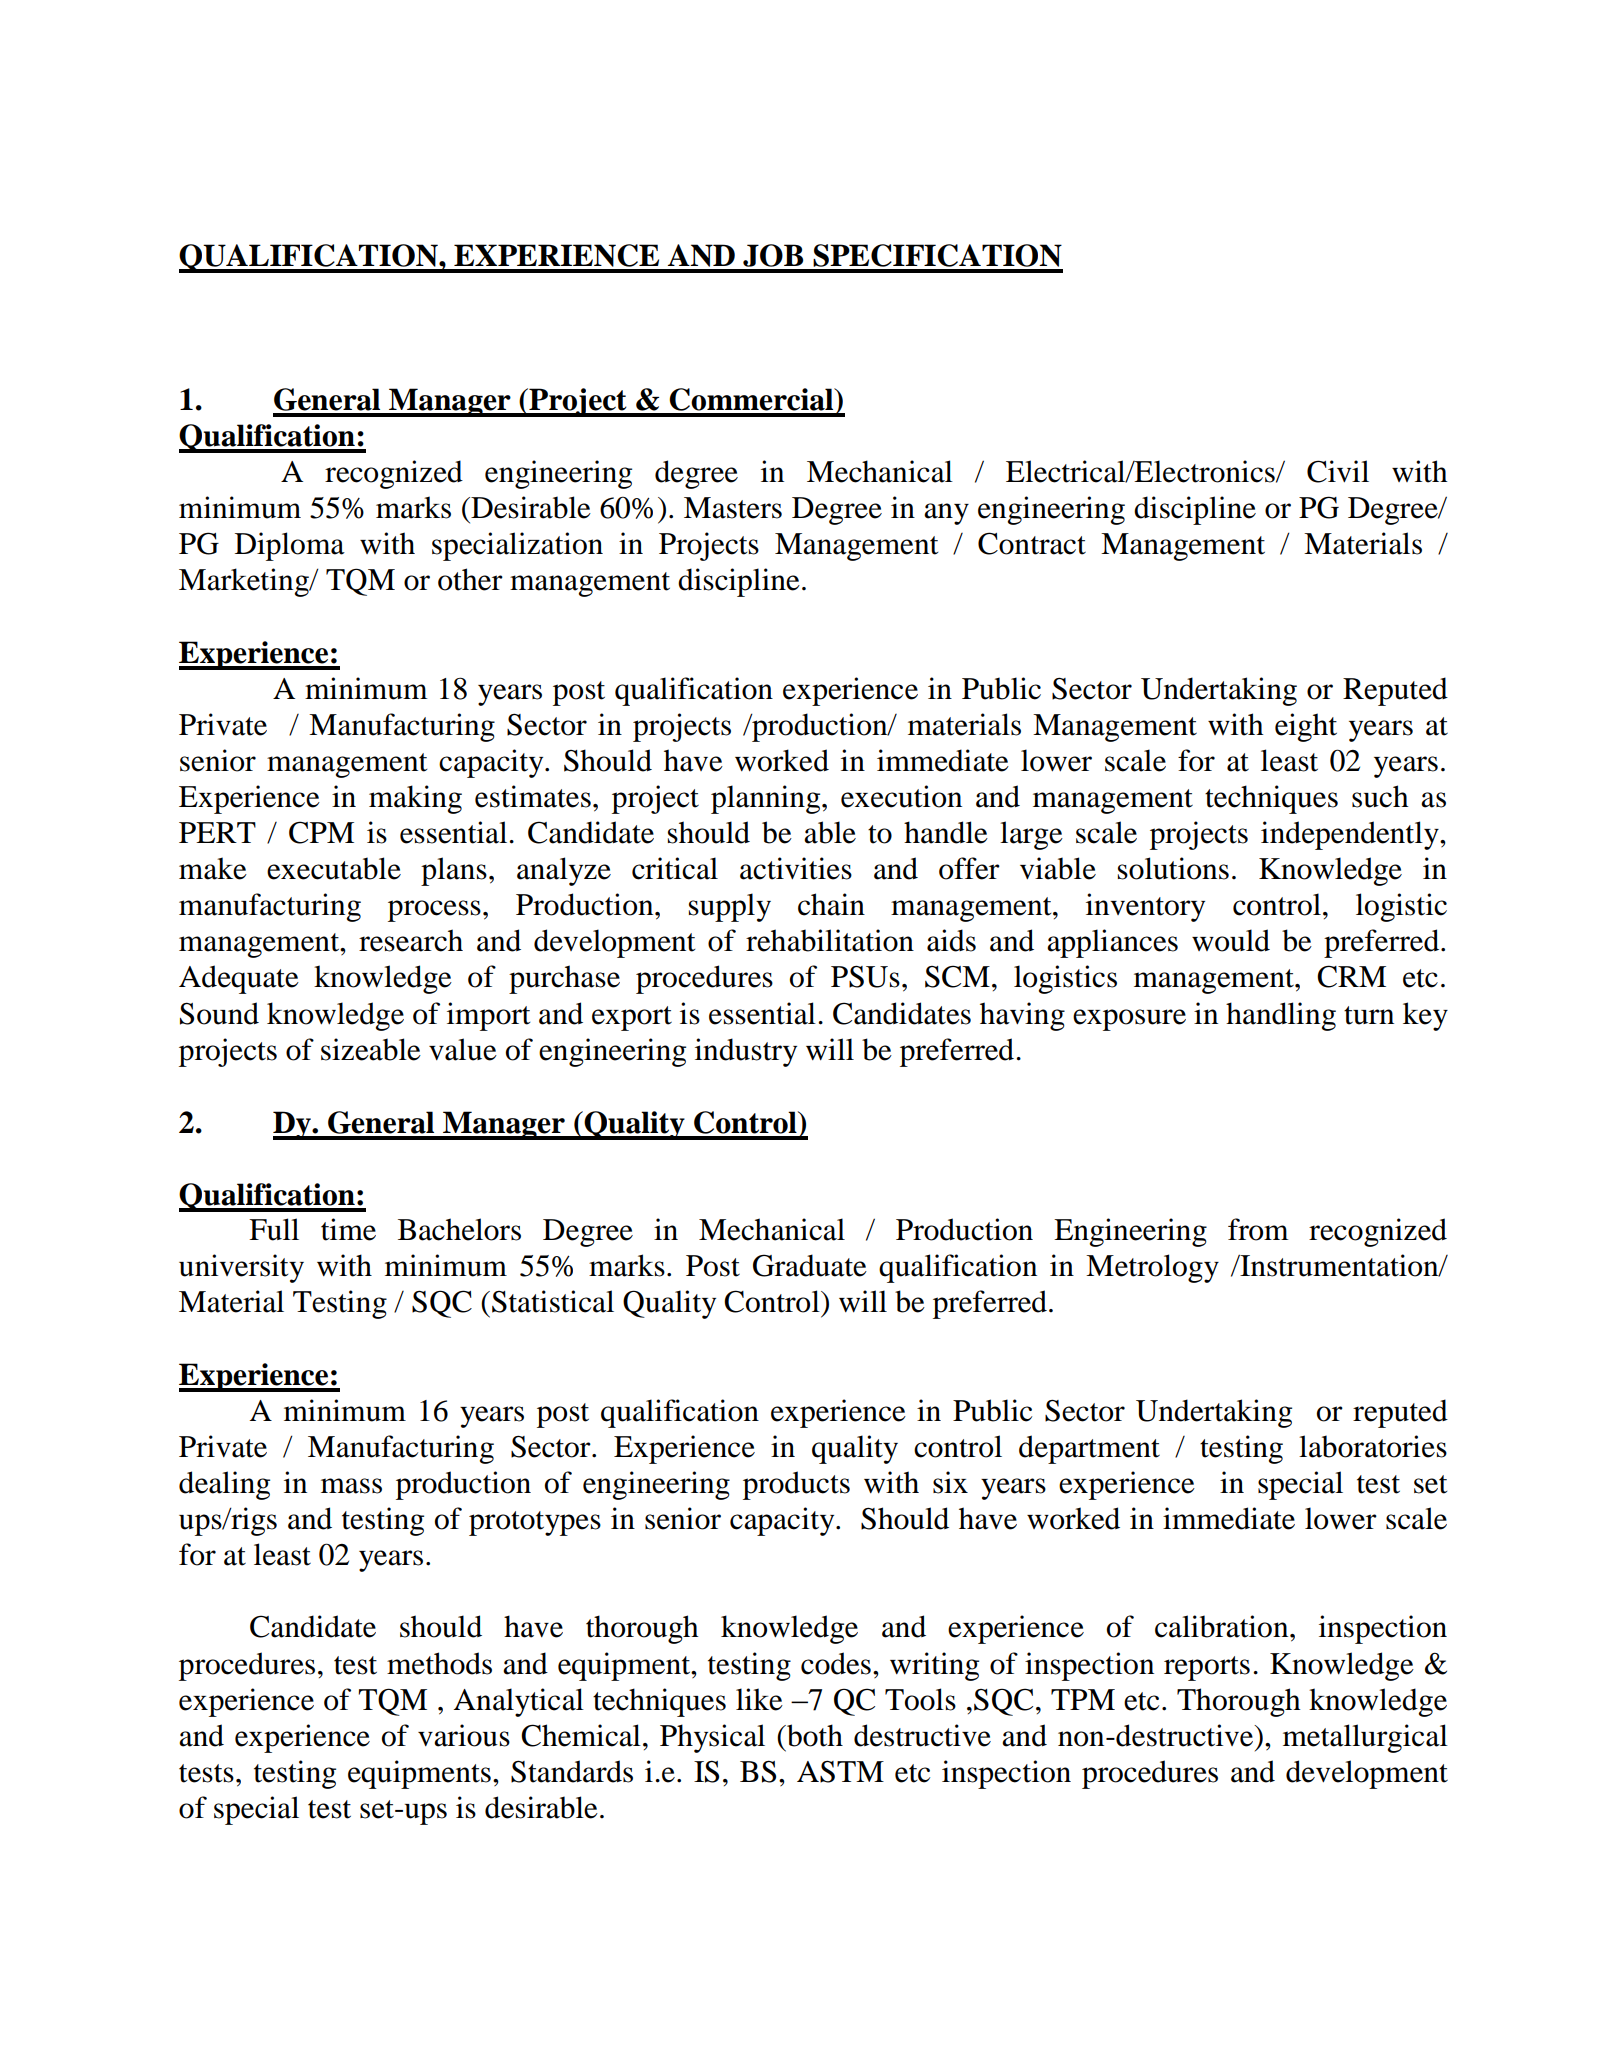 This screenshot has height=2072, width=1601. I want to click on metallurgical, so click(1365, 1738).
